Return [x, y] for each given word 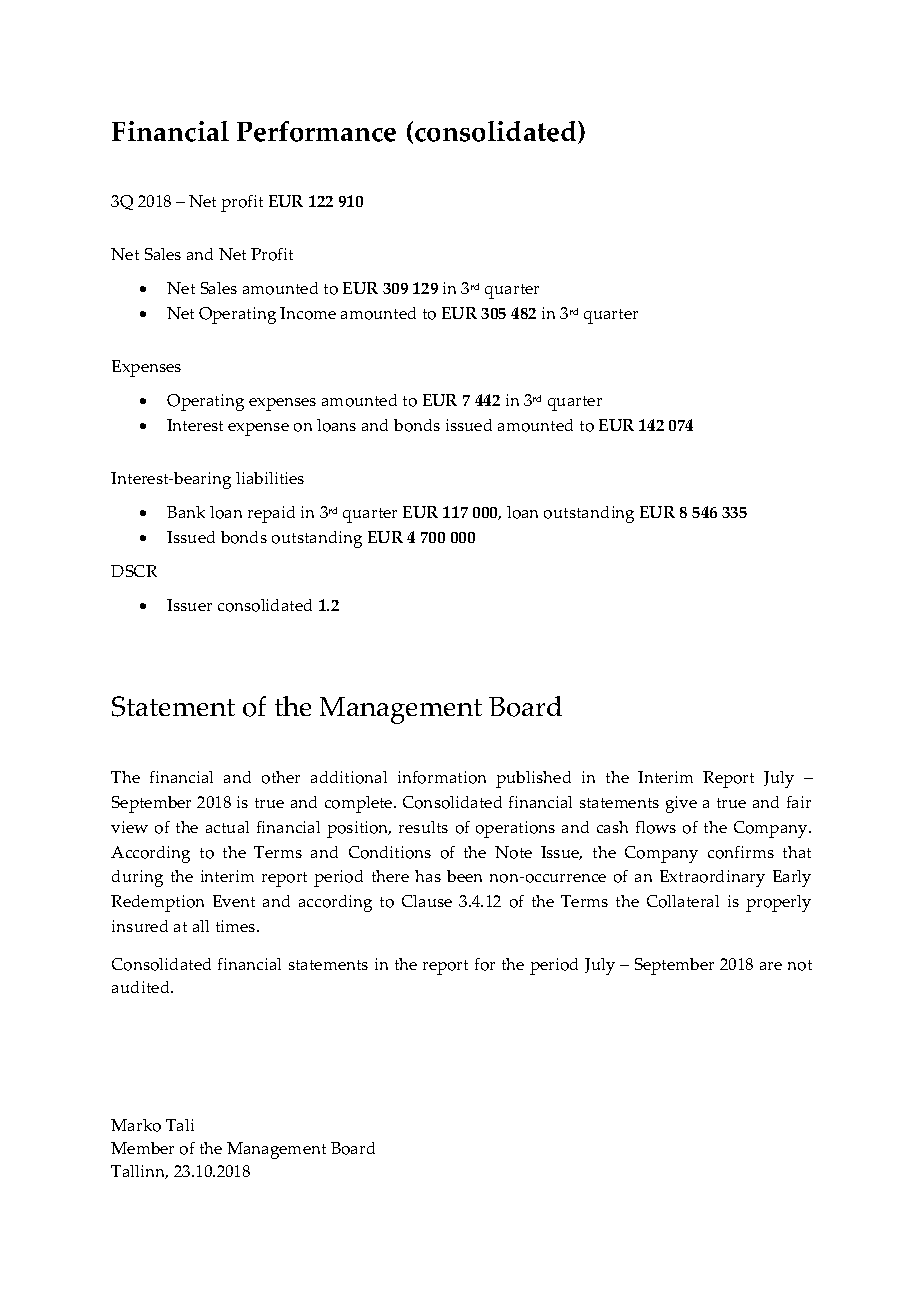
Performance [316, 131]
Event [234, 901]
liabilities [270, 478]
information [442, 777]
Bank [186, 512]
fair [799, 802]
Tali [180, 1125]
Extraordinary [712, 878]
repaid [271, 514]
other [281, 777]
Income [308, 313]
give [681, 804]
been [464, 876]
